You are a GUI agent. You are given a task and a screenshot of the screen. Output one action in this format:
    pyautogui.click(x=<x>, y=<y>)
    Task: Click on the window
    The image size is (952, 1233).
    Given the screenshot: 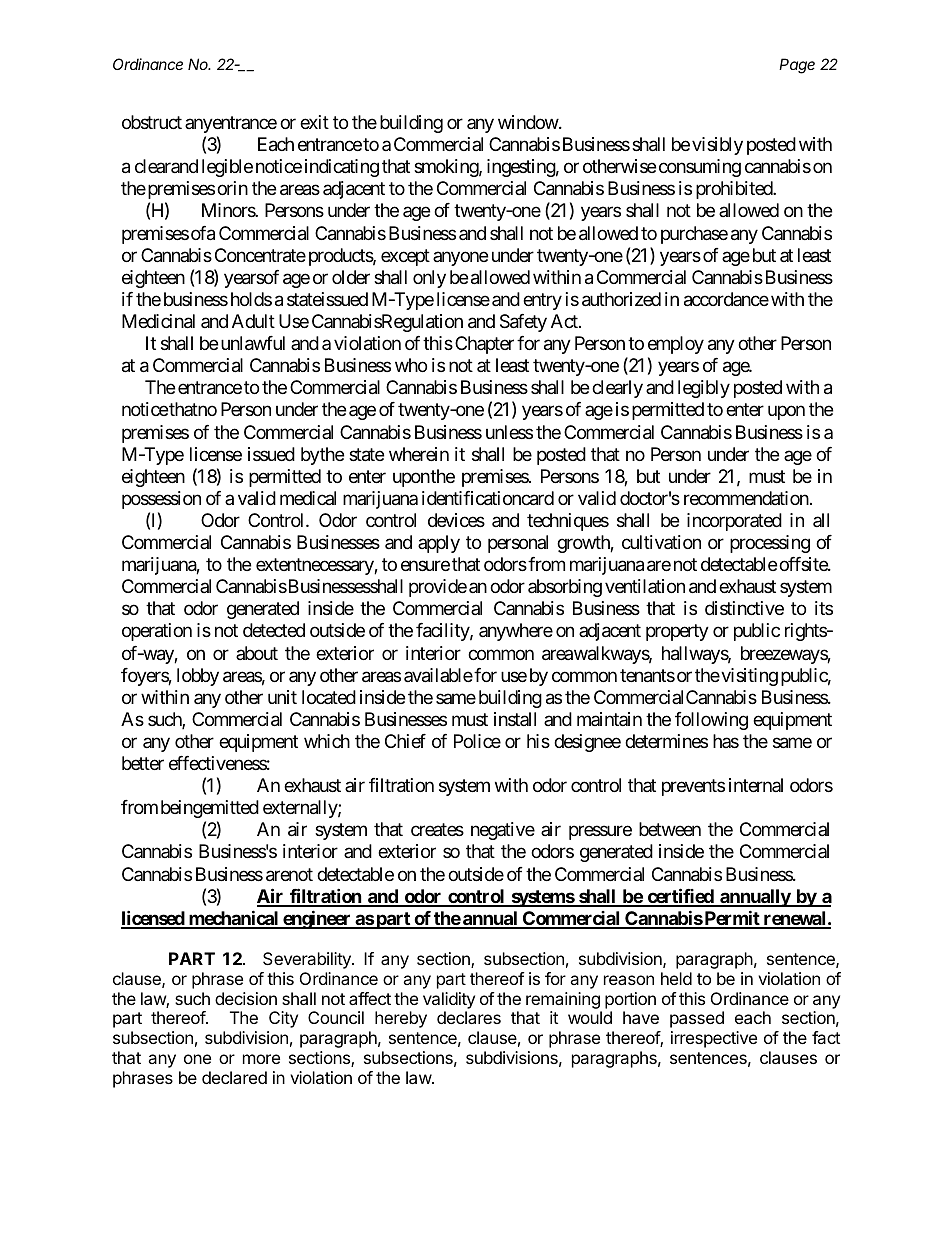 What is the action you would take?
    pyautogui.click(x=529, y=122)
